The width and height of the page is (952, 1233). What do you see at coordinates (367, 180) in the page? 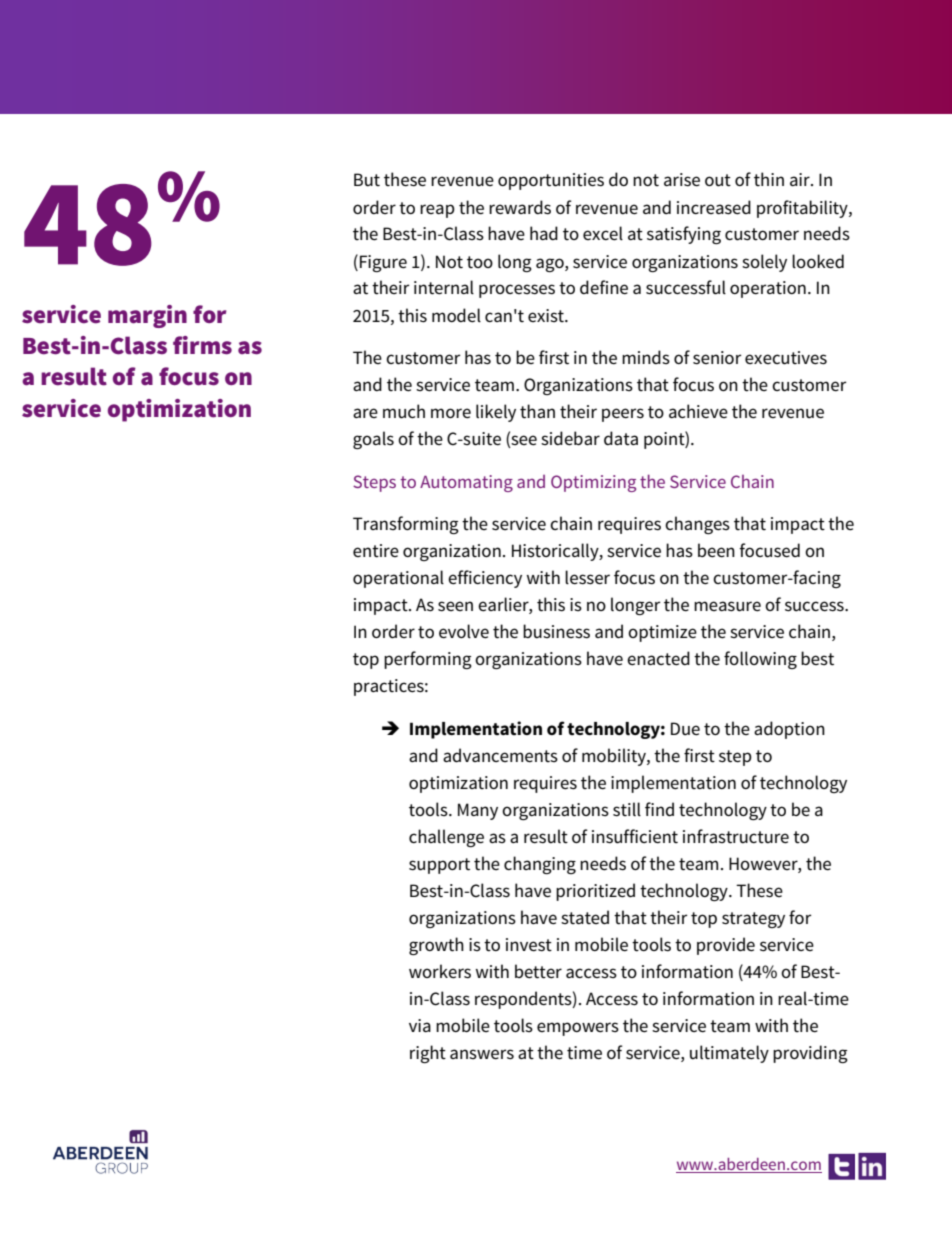
I see `But` at bounding box center [367, 180].
